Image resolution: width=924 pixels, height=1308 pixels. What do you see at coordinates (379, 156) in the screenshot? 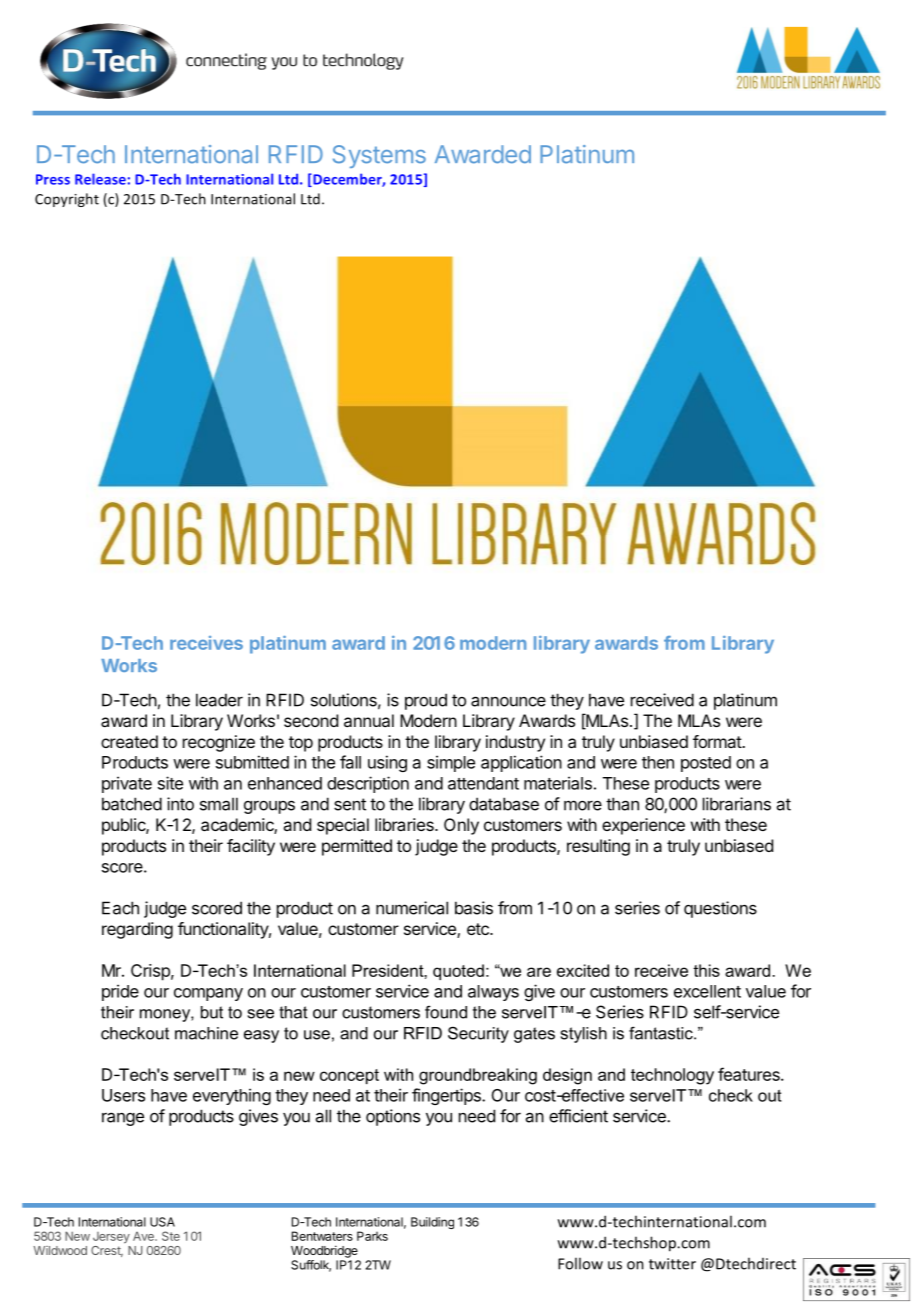
I see `Systems` at bounding box center [379, 156].
